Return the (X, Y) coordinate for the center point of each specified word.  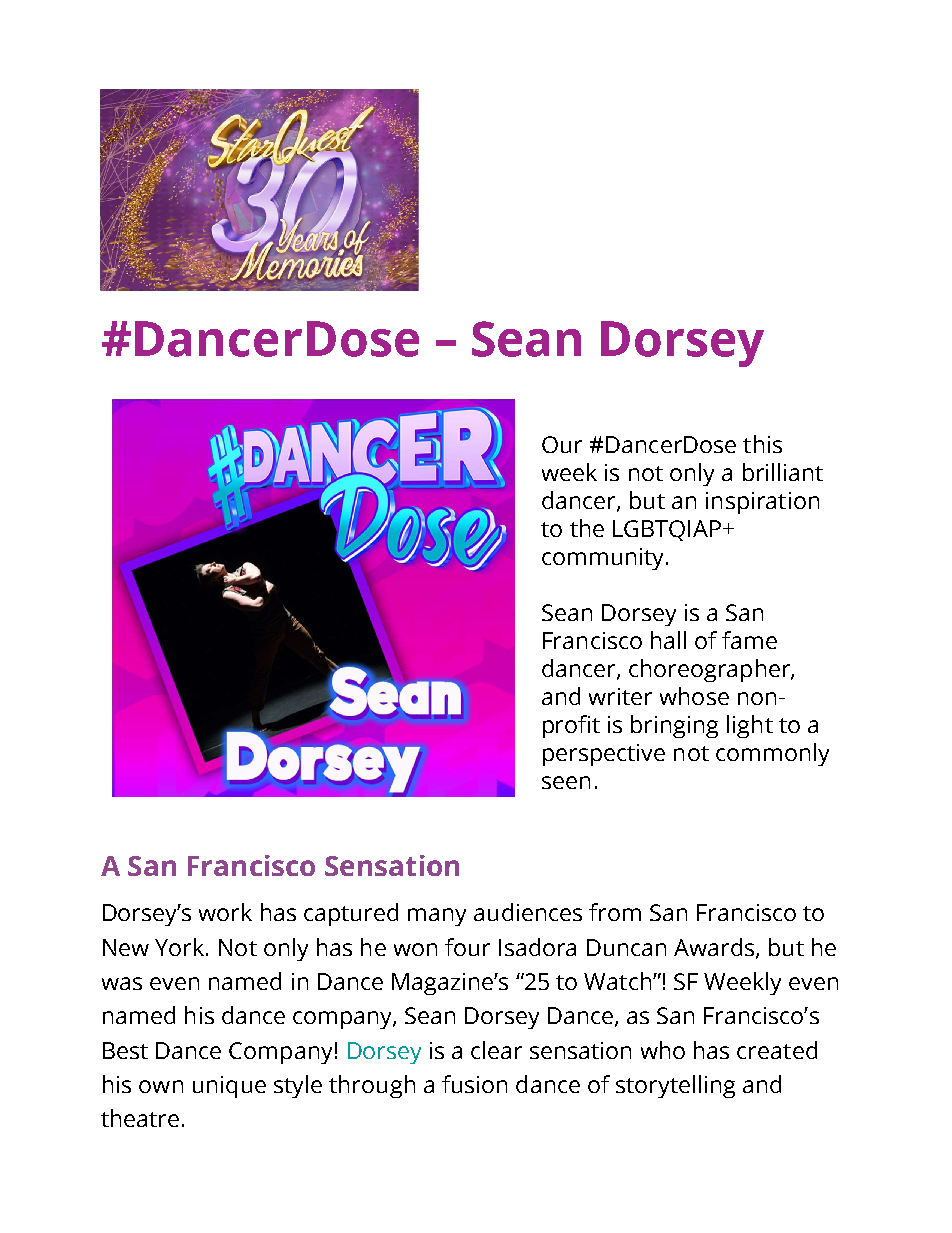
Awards (715, 948)
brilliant (783, 472)
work (225, 912)
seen (566, 782)
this (762, 444)
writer (620, 696)
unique (229, 1087)
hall (668, 640)
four (467, 947)
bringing (674, 726)
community (604, 559)
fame (749, 640)
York (181, 947)
